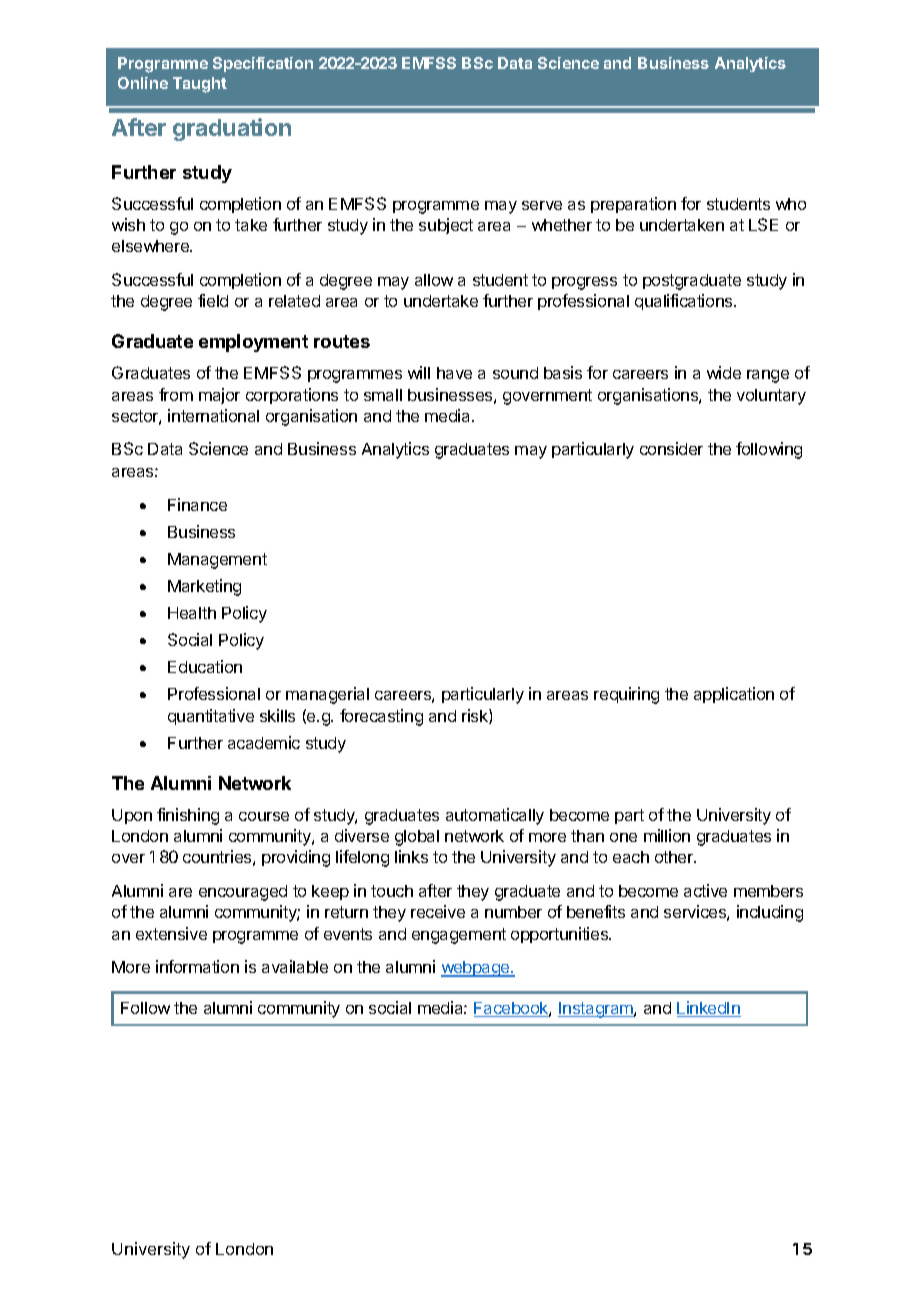 Image resolution: width=924 pixels, height=1308 pixels. I want to click on automatically, so click(495, 816).
